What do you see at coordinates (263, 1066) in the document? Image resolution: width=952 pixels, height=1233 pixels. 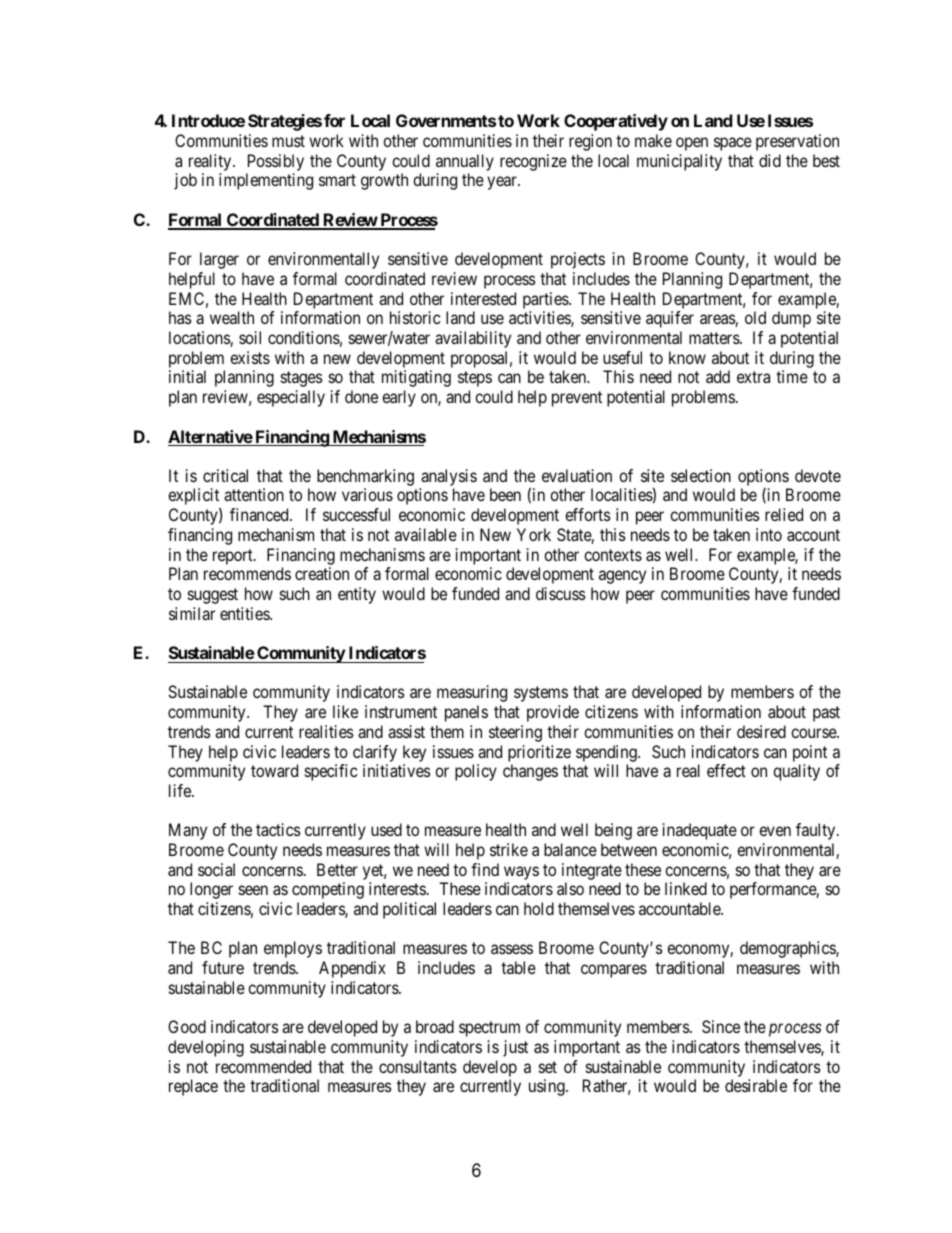 I see `recommended` at bounding box center [263, 1066].
